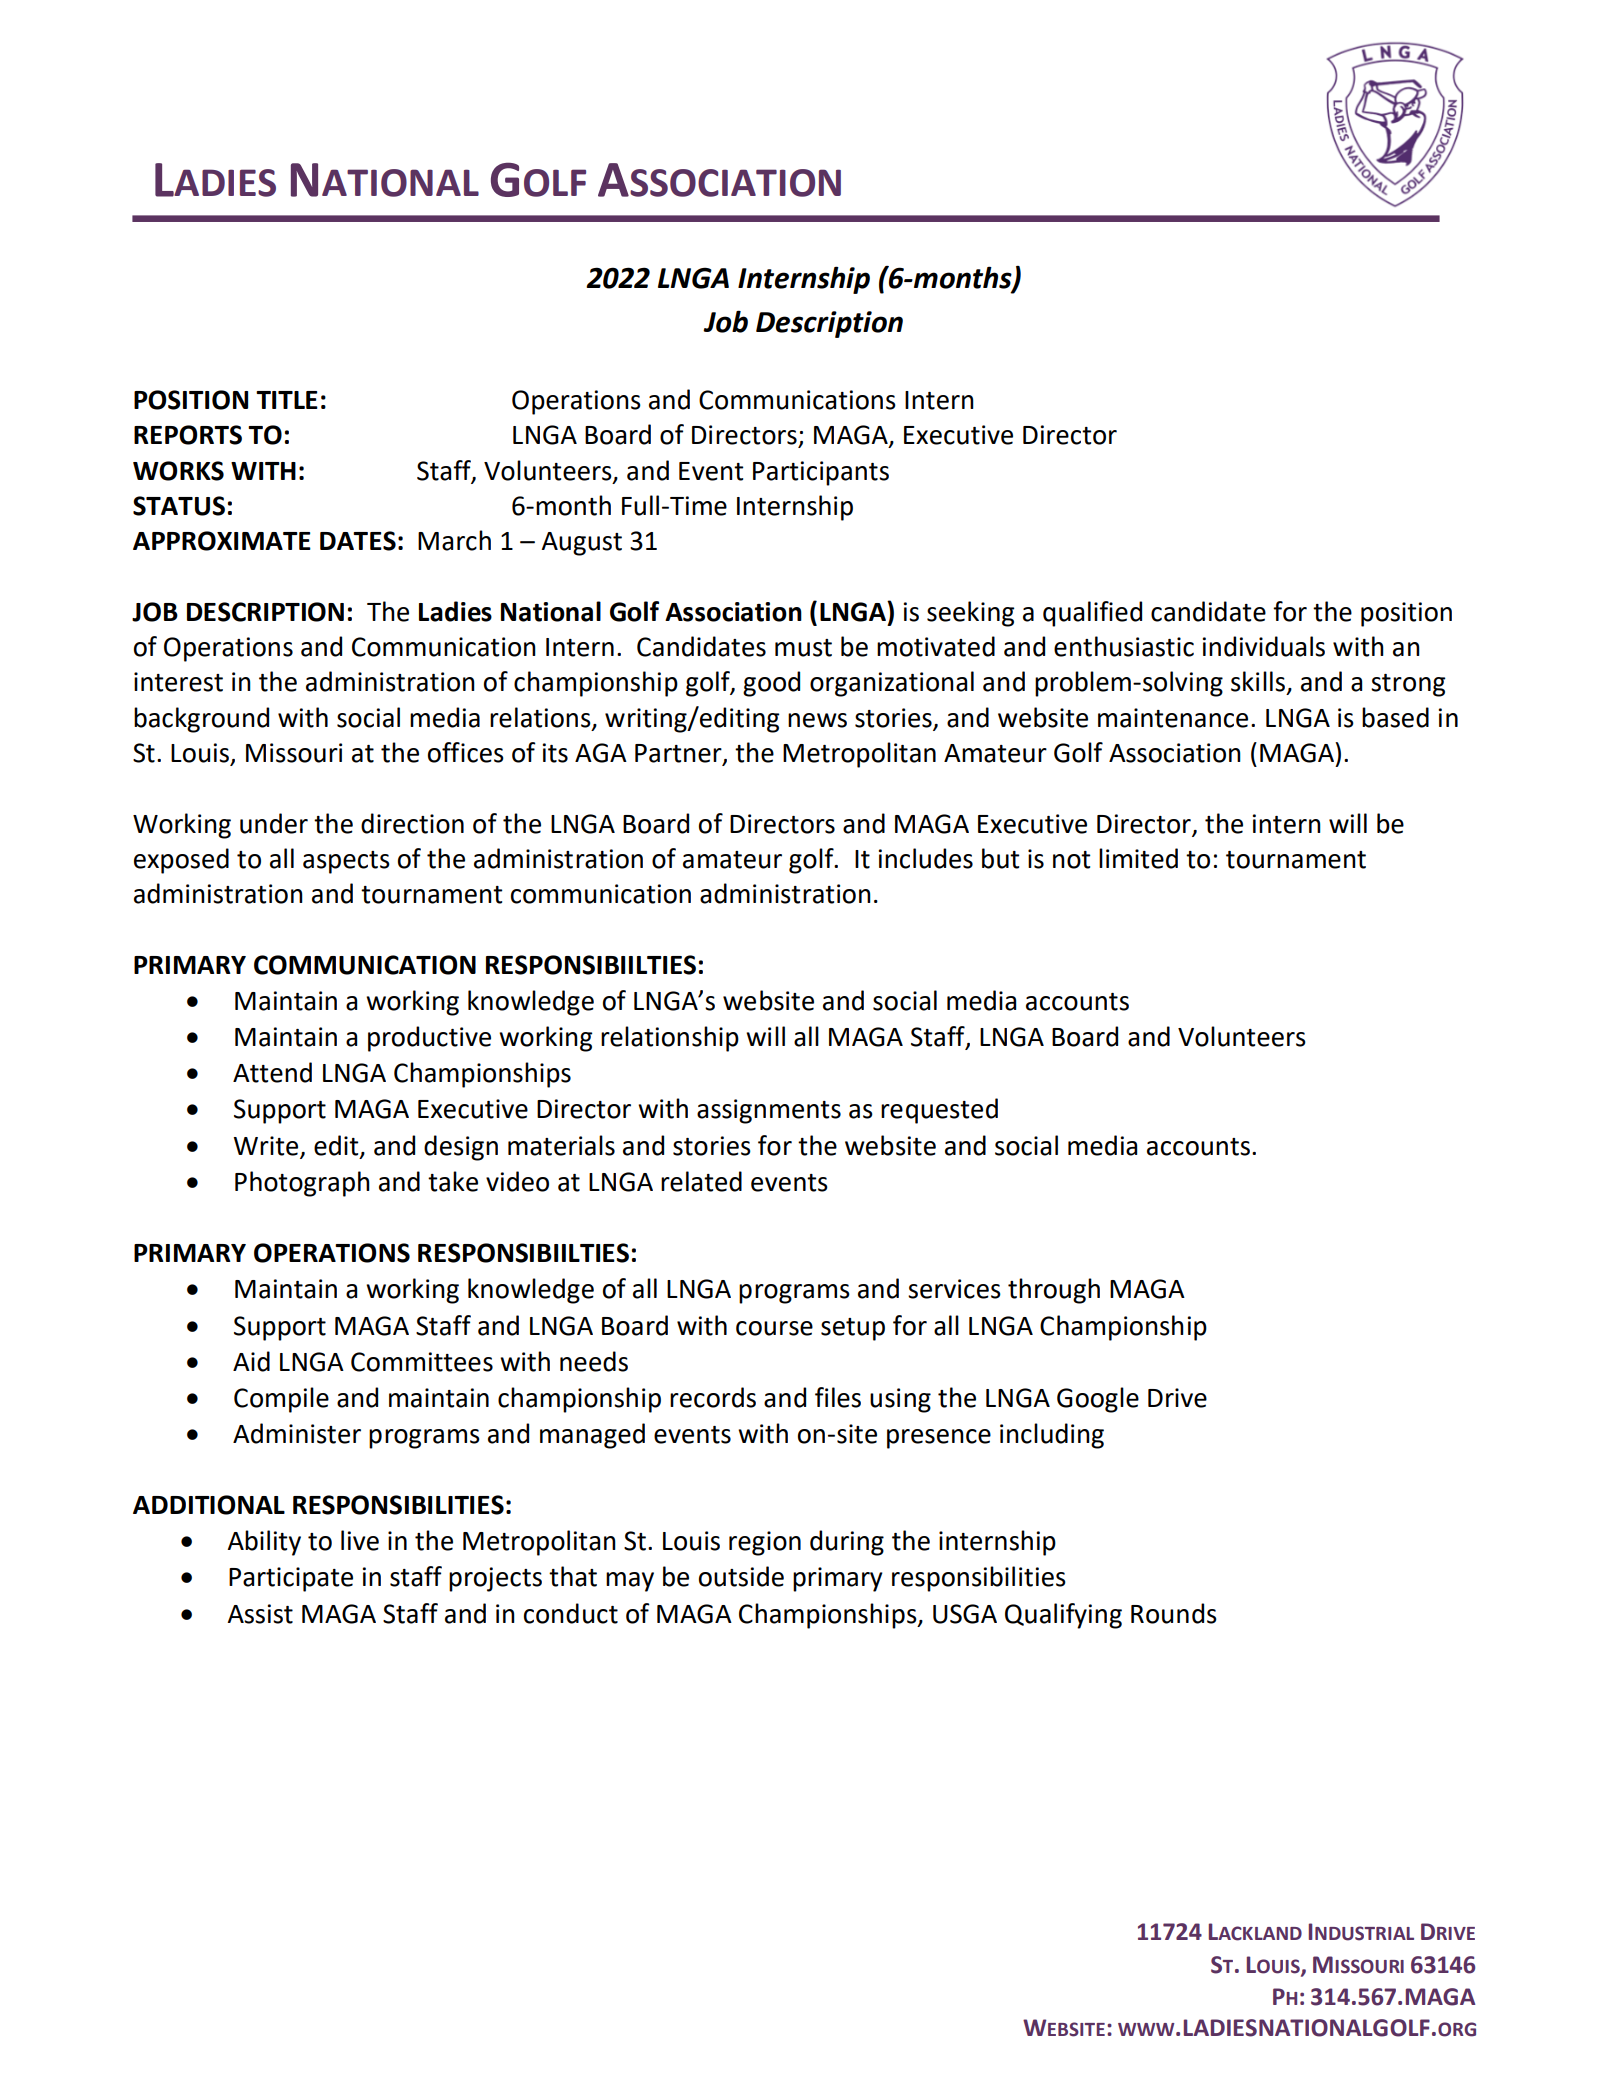 The width and height of the screenshot is (1608, 2081). I want to click on includes, so click(925, 858).
